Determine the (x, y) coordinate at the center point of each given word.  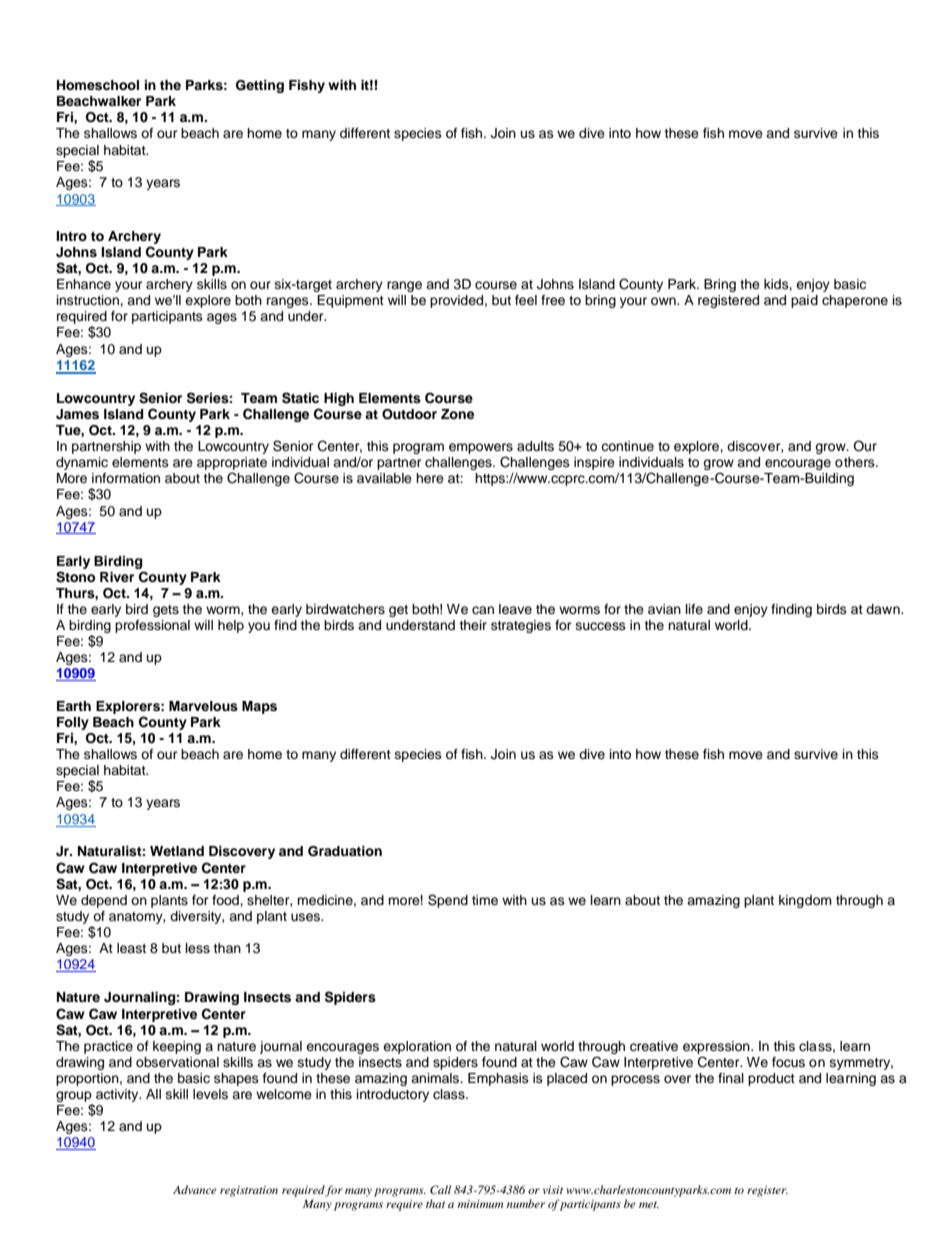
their (473, 625)
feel (526, 300)
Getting (260, 86)
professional (152, 626)
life (694, 609)
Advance (195, 1189)
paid (804, 301)
